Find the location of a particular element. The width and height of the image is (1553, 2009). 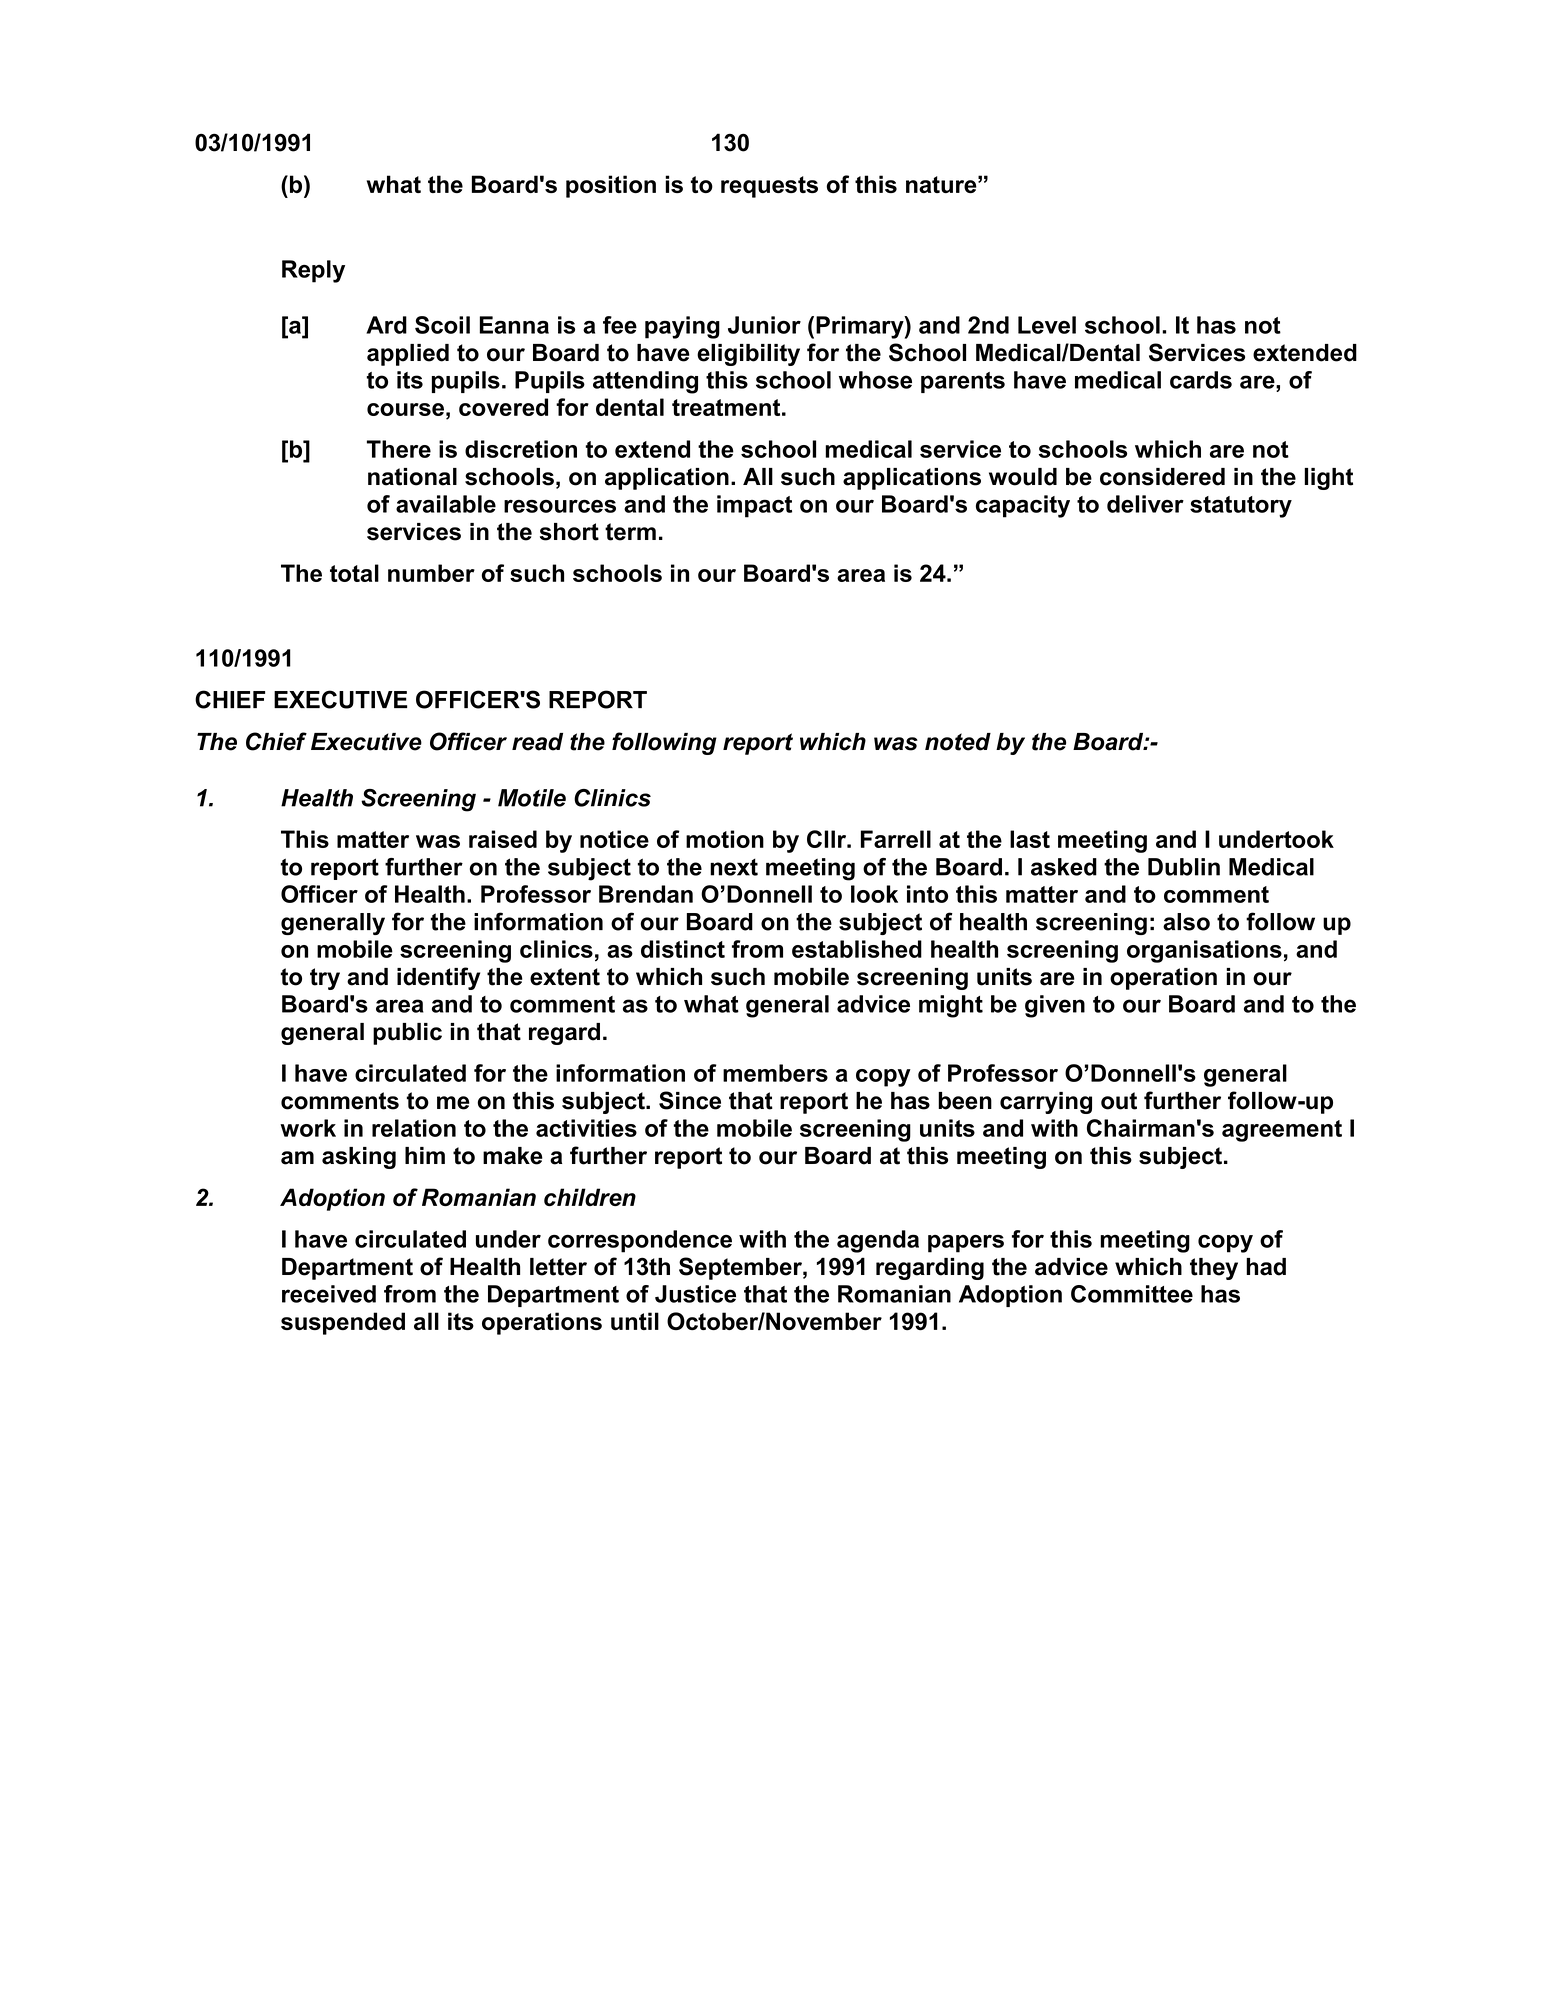

requests is located at coordinates (769, 187).
